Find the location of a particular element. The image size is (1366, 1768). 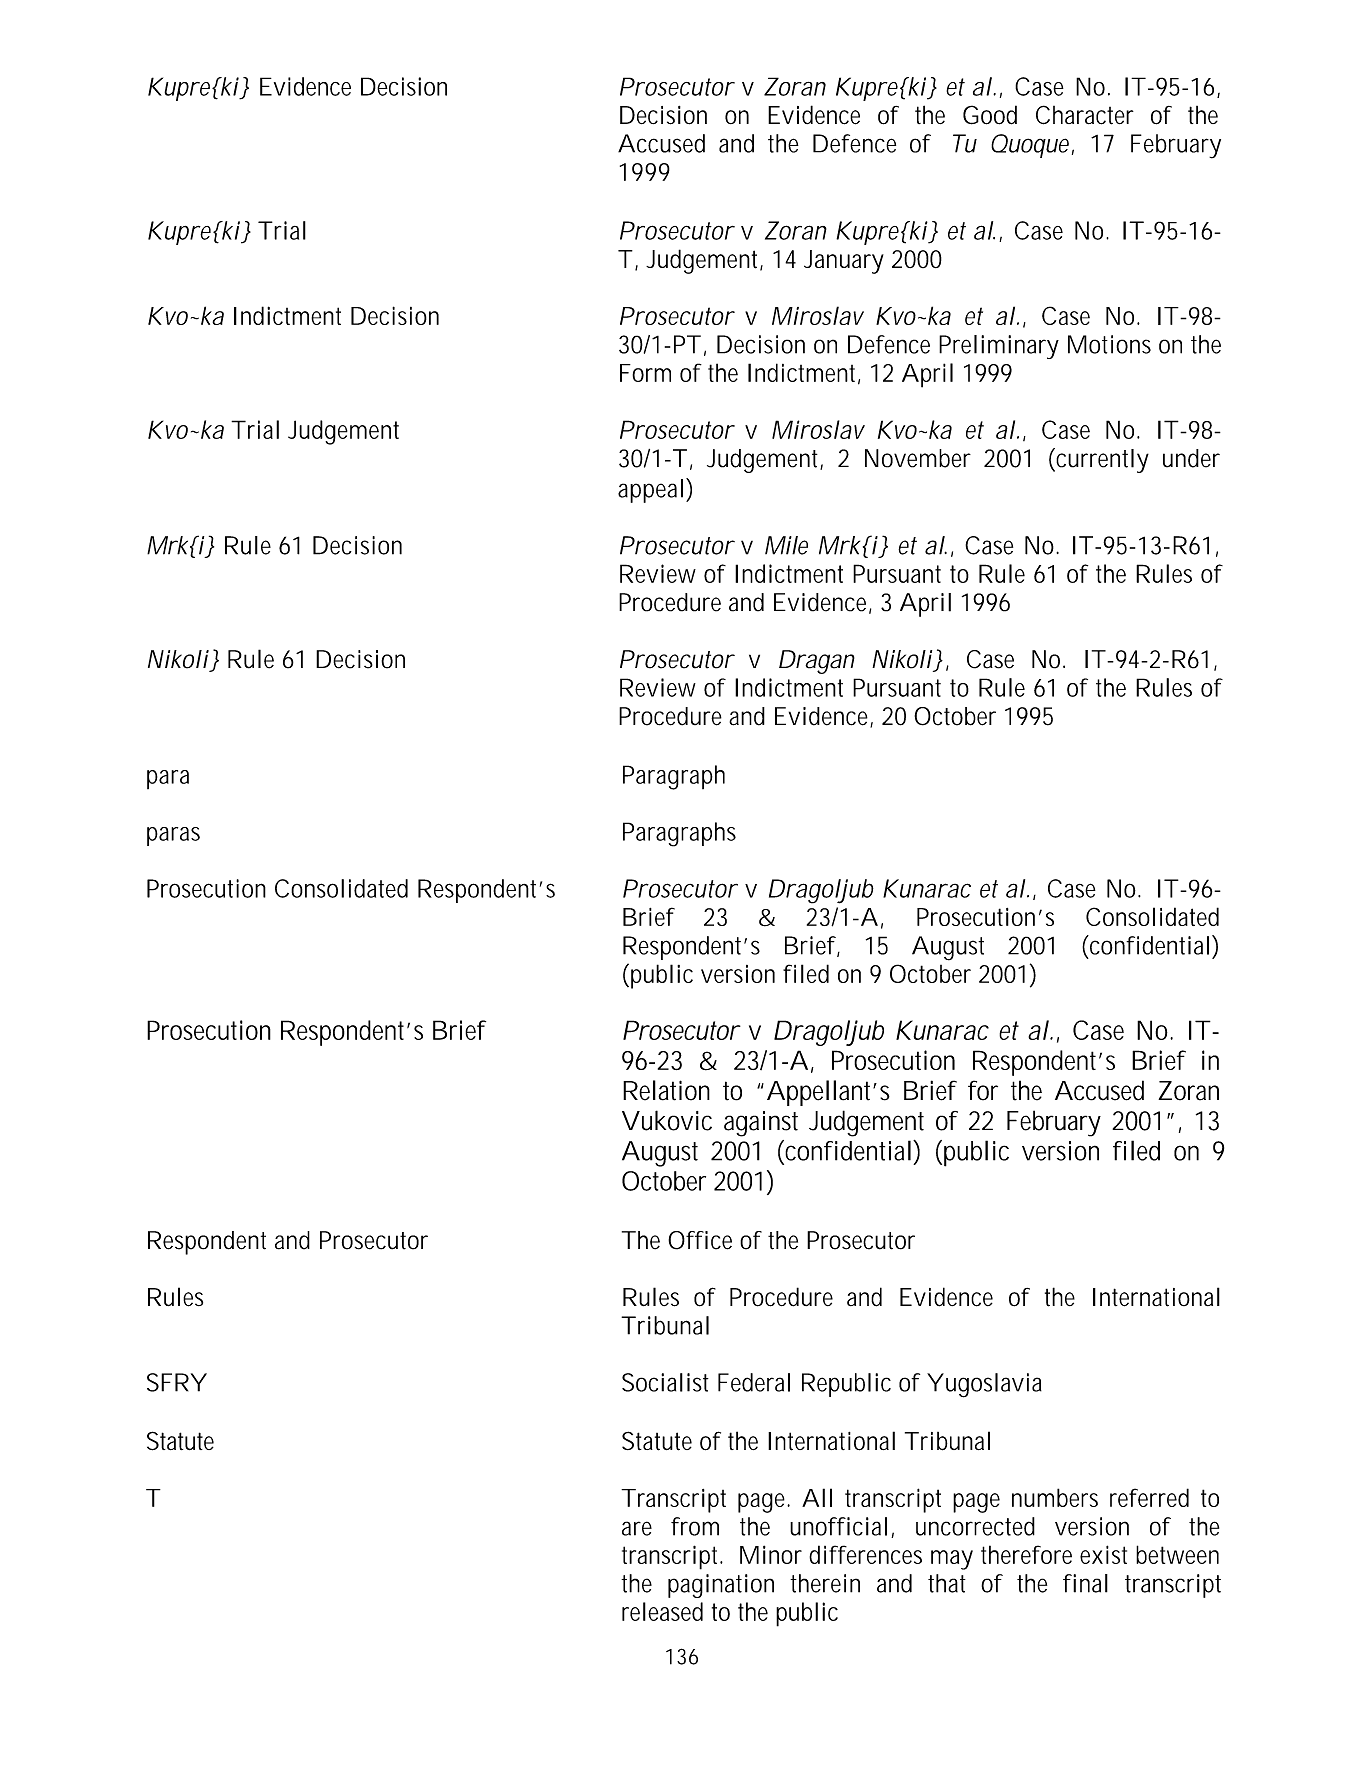

under is located at coordinates (1191, 458).
